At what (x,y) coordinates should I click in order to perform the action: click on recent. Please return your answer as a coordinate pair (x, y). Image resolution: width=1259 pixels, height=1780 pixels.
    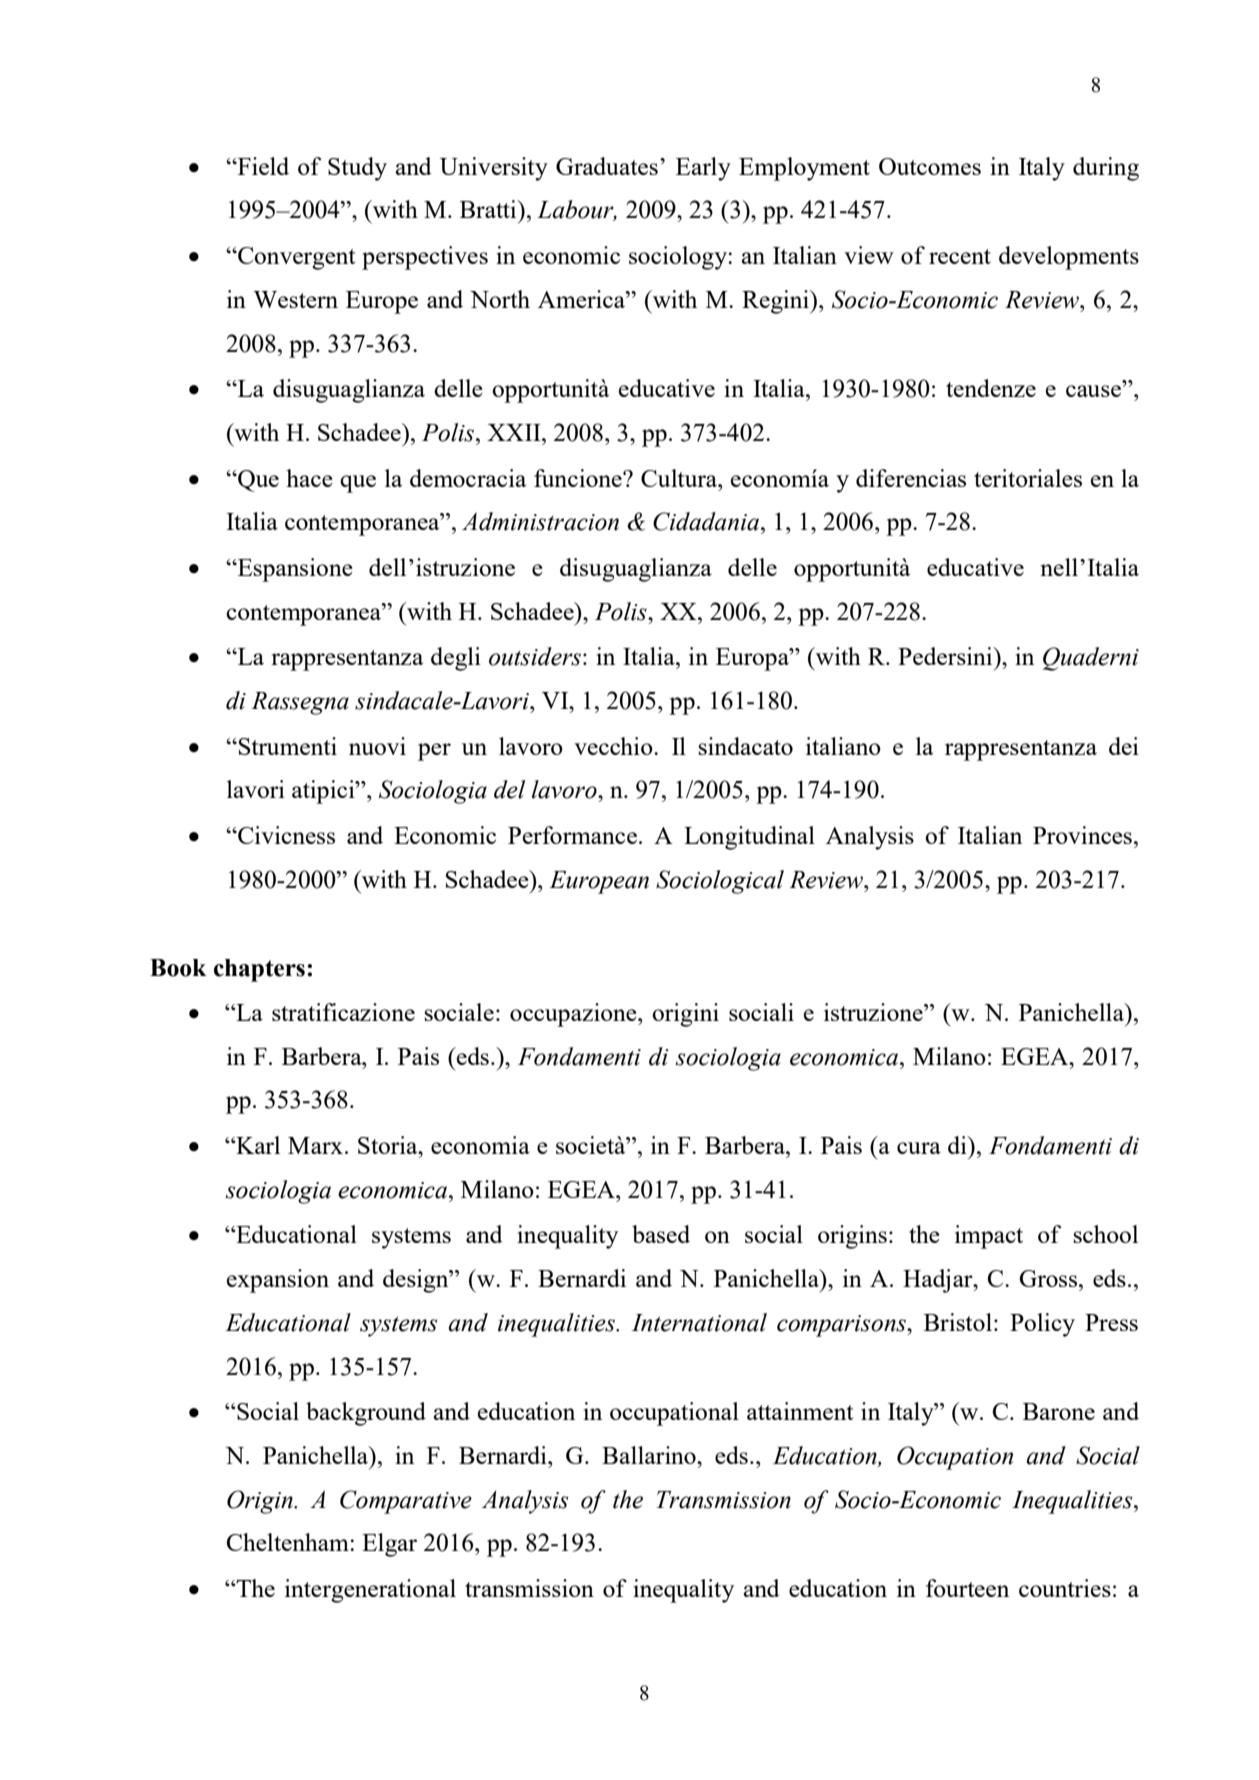
    Looking at the image, I should click on (960, 256).
